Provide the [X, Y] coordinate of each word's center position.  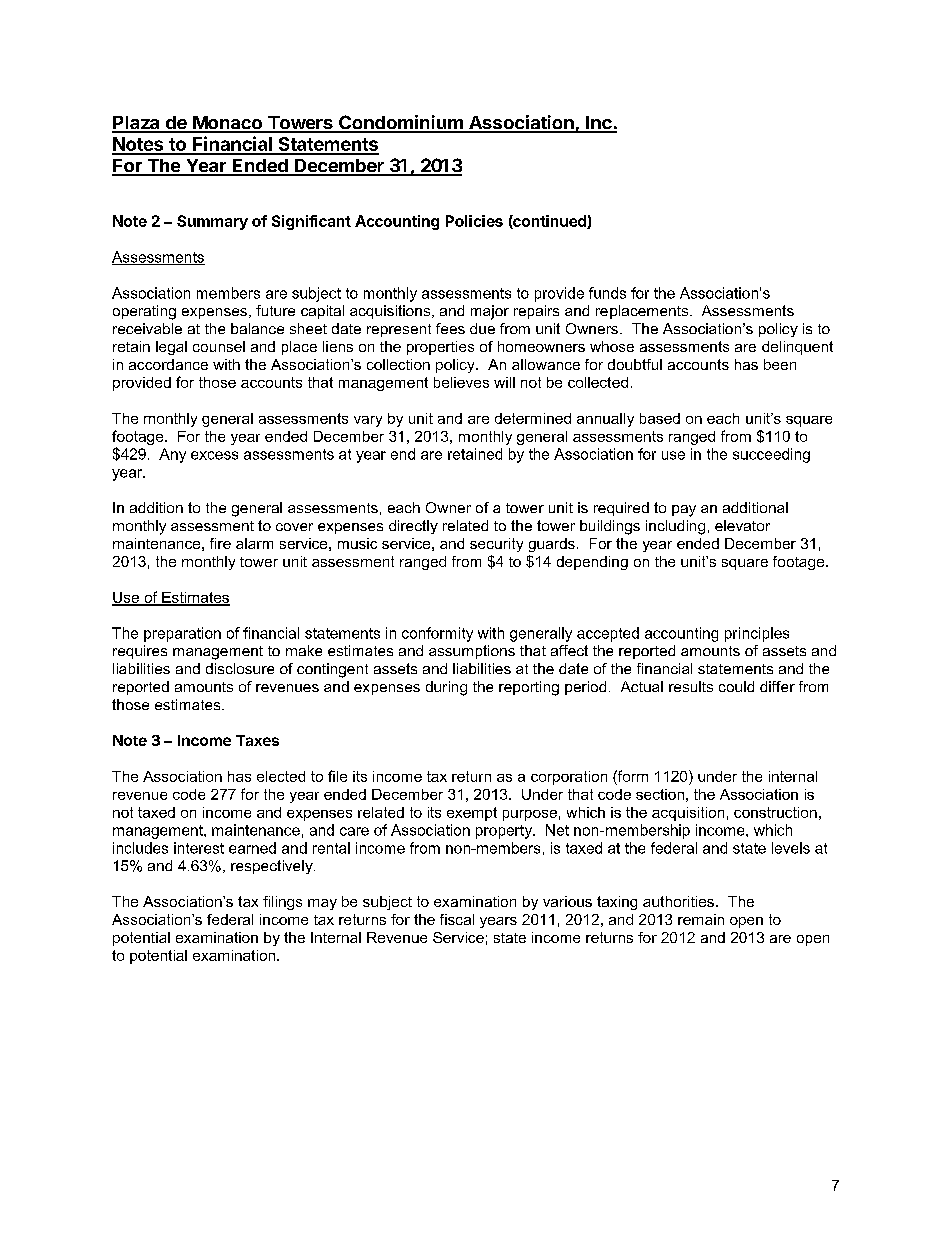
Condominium [401, 123]
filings [282, 903]
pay [684, 511]
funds [607, 293]
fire [220, 543]
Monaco [227, 124]
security [496, 545]
